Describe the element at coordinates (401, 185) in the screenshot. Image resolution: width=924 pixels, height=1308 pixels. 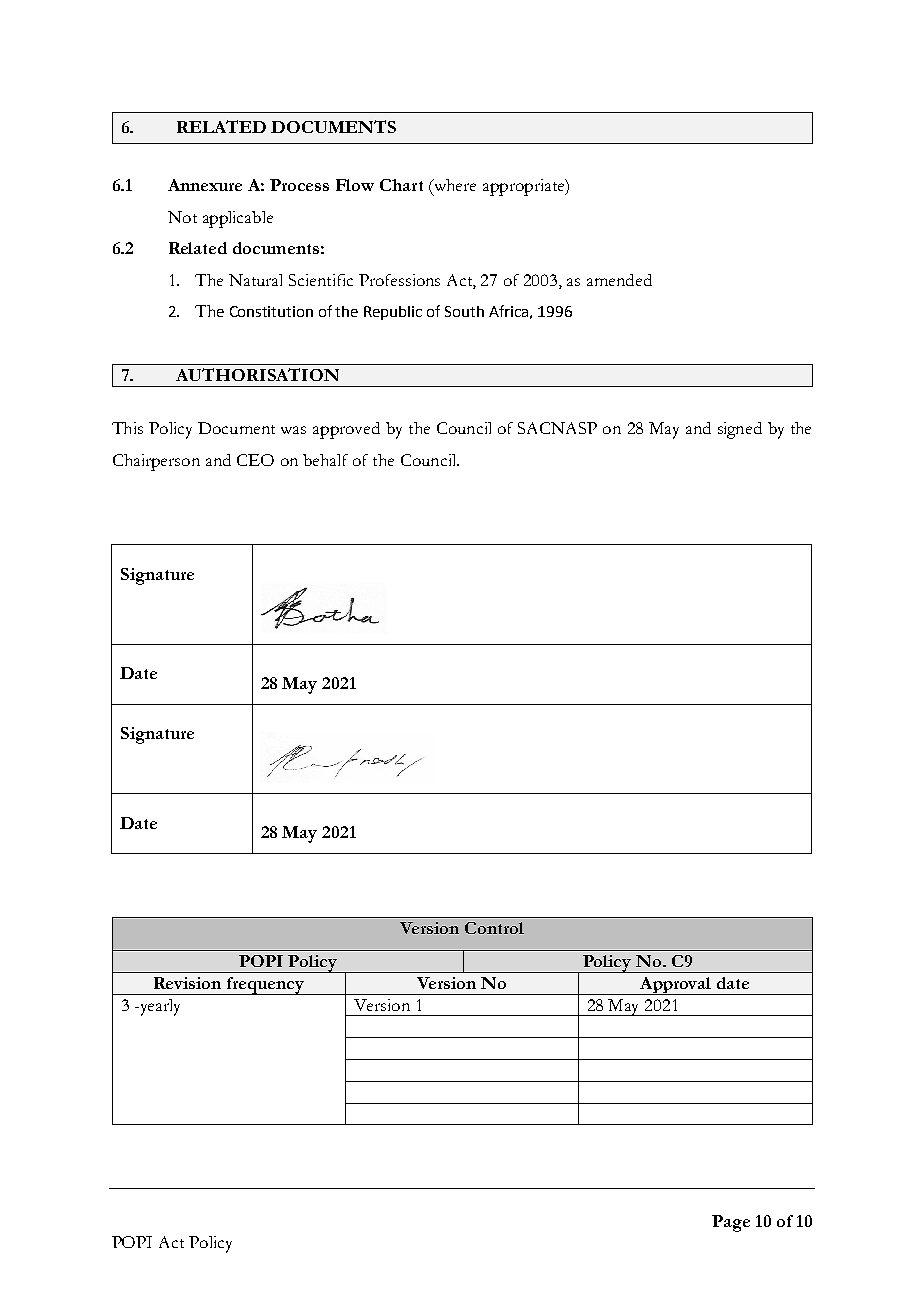
I see `Chart` at that location.
